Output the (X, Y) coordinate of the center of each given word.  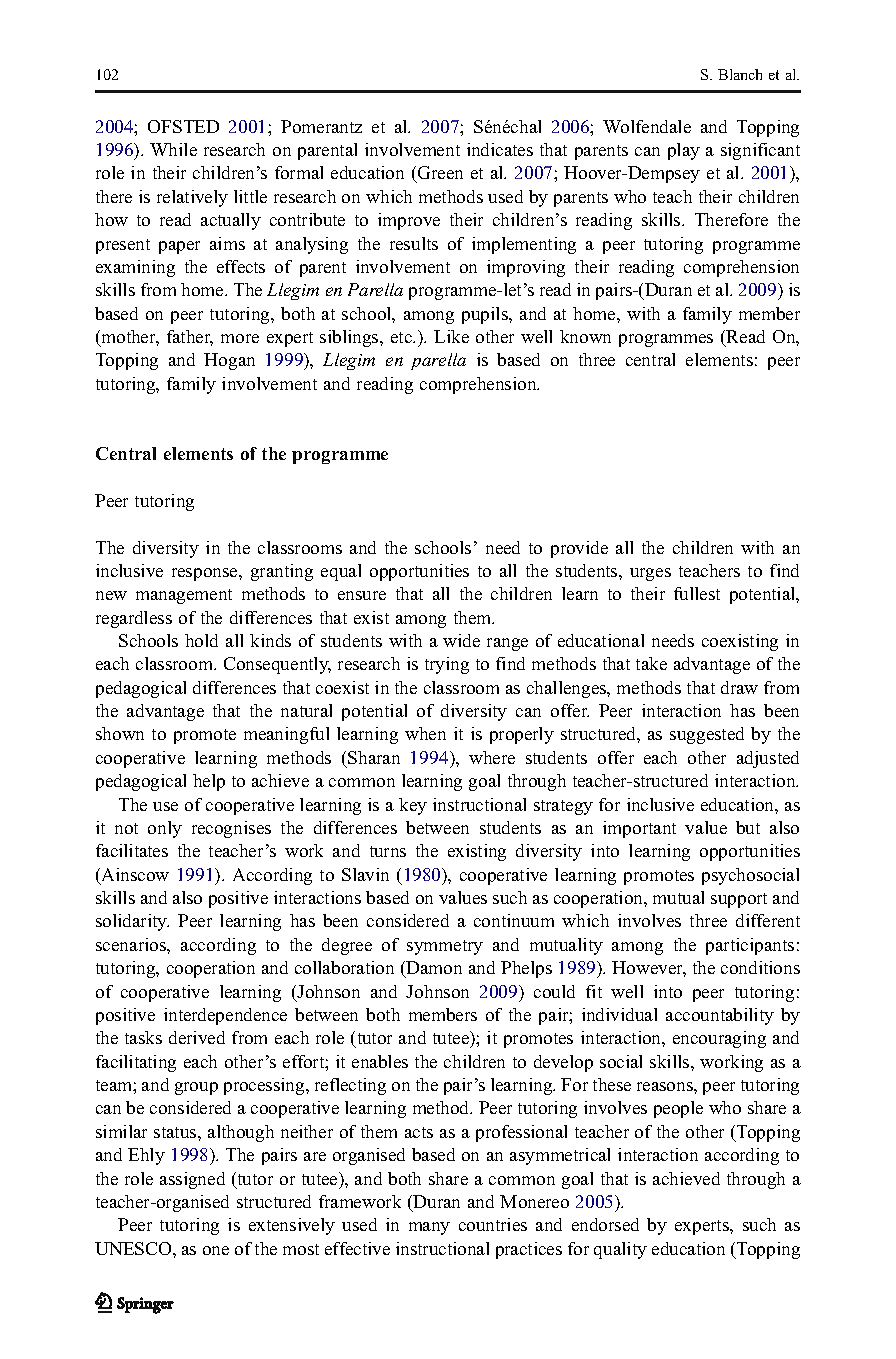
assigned (192, 1180)
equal (341, 572)
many (429, 1228)
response (206, 574)
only (165, 829)
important (639, 829)
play (684, 151)
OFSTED (183, 126)
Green (439, 174)
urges (650, 574)
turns (388, 851)
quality (620, 1250)
